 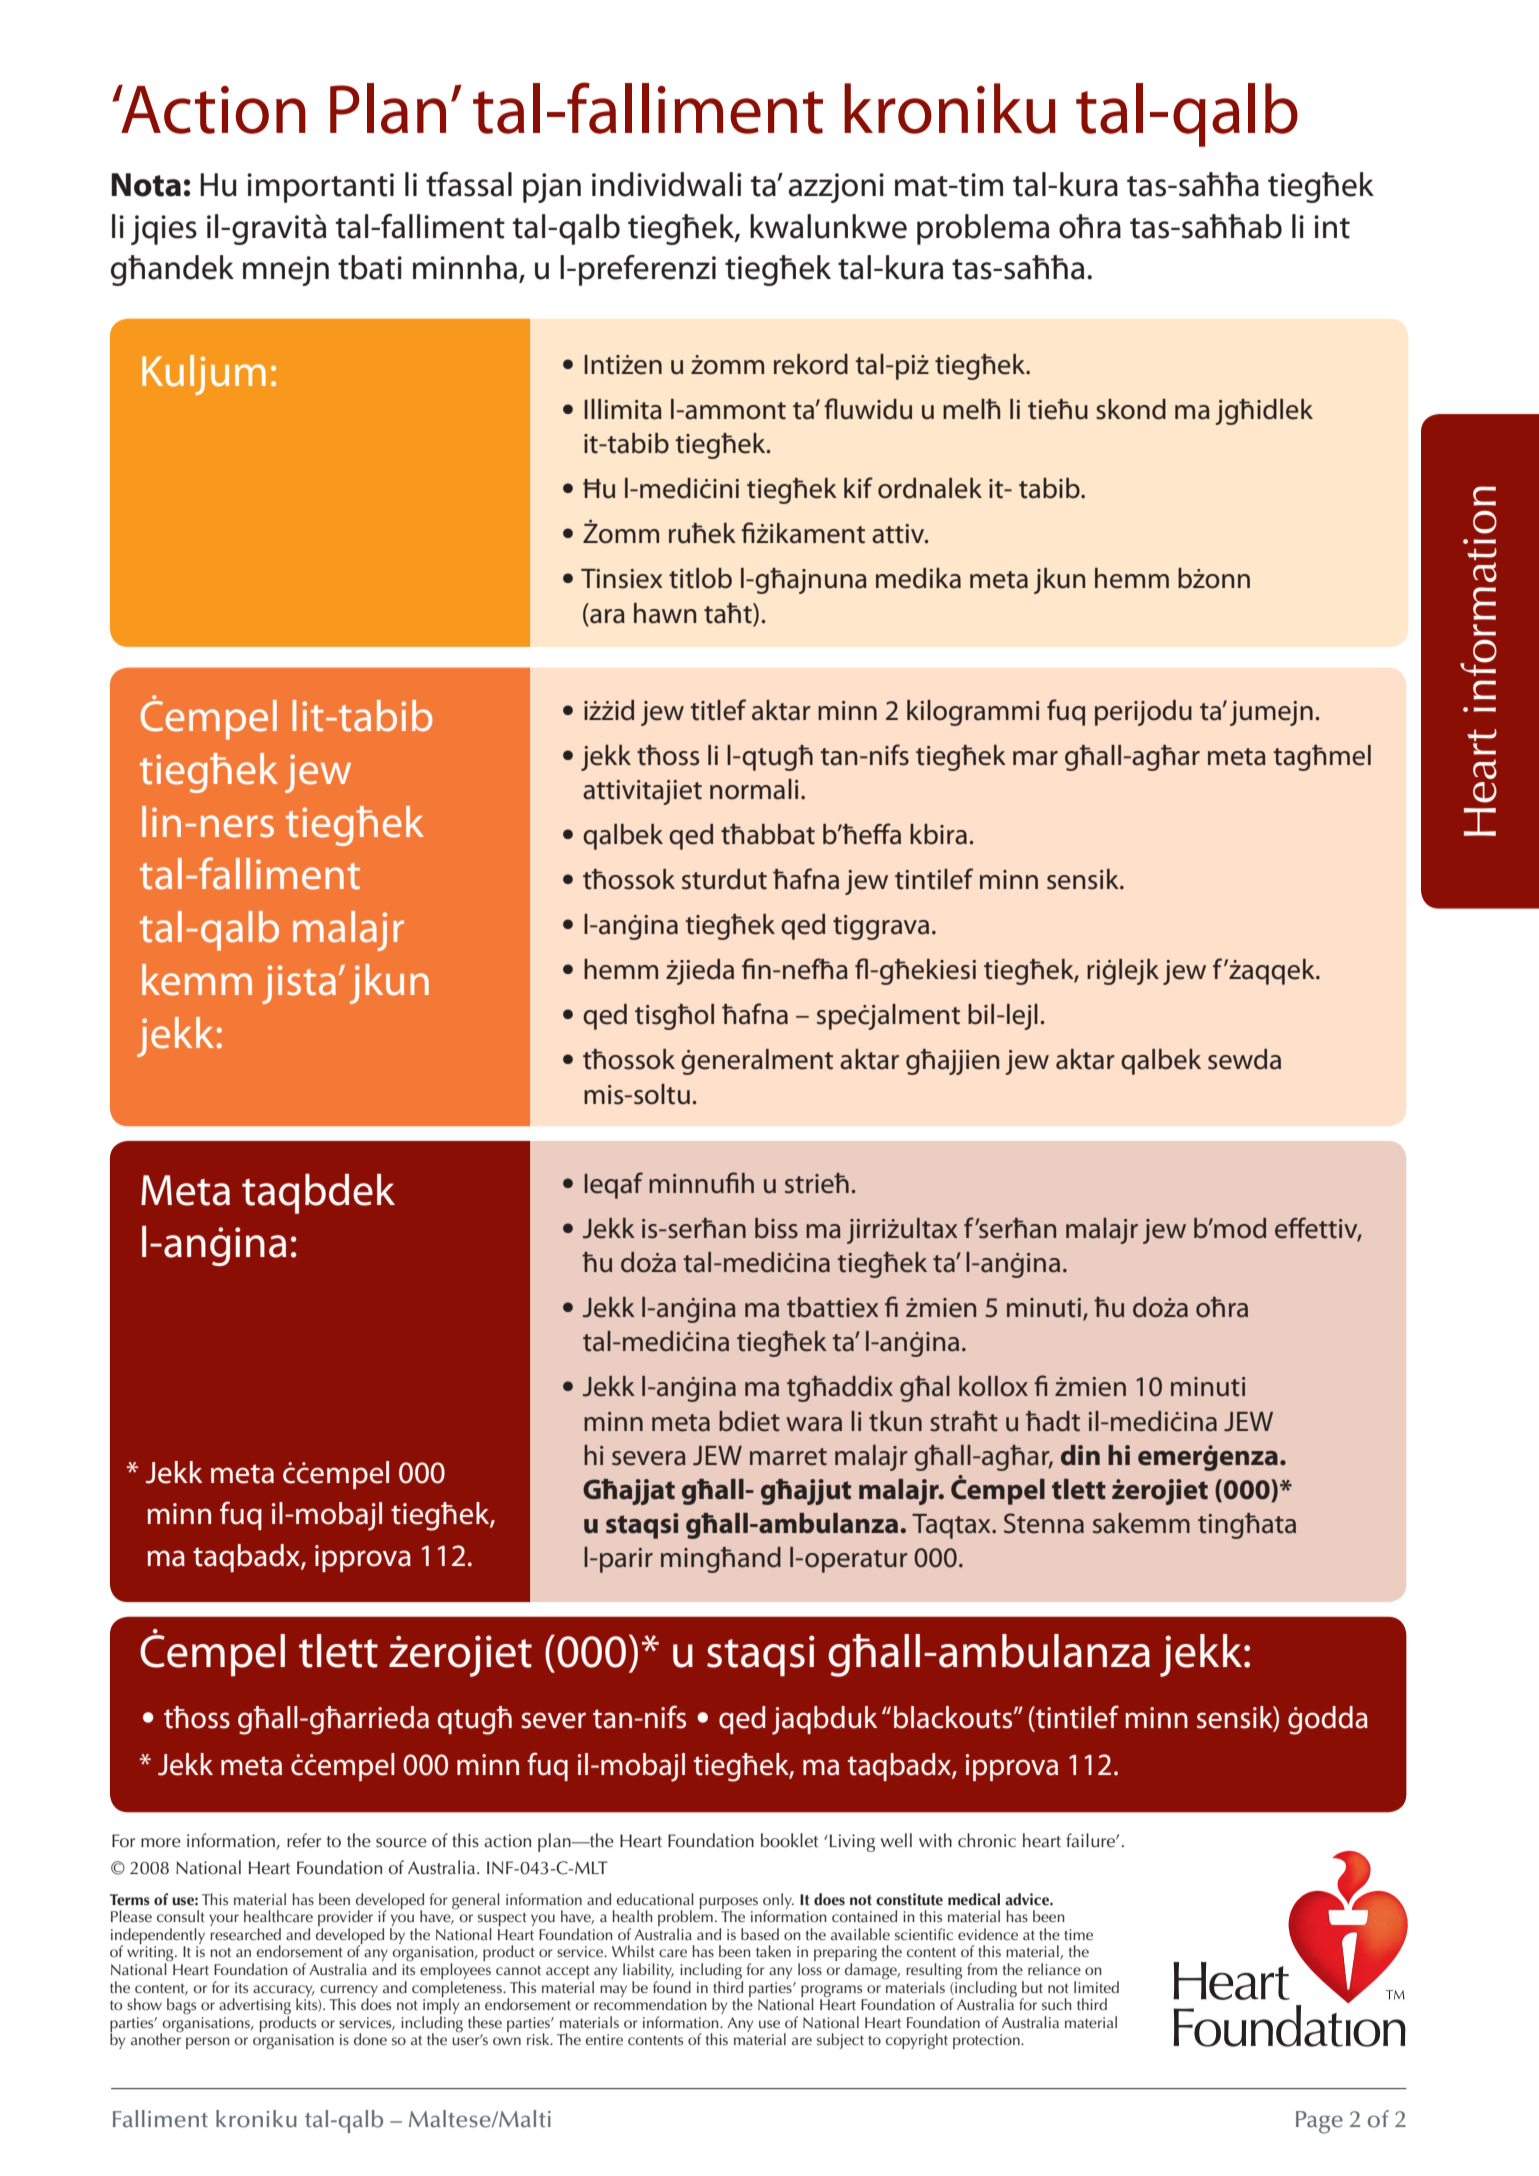 I want to click on more, so click(x=161, y=1843).
